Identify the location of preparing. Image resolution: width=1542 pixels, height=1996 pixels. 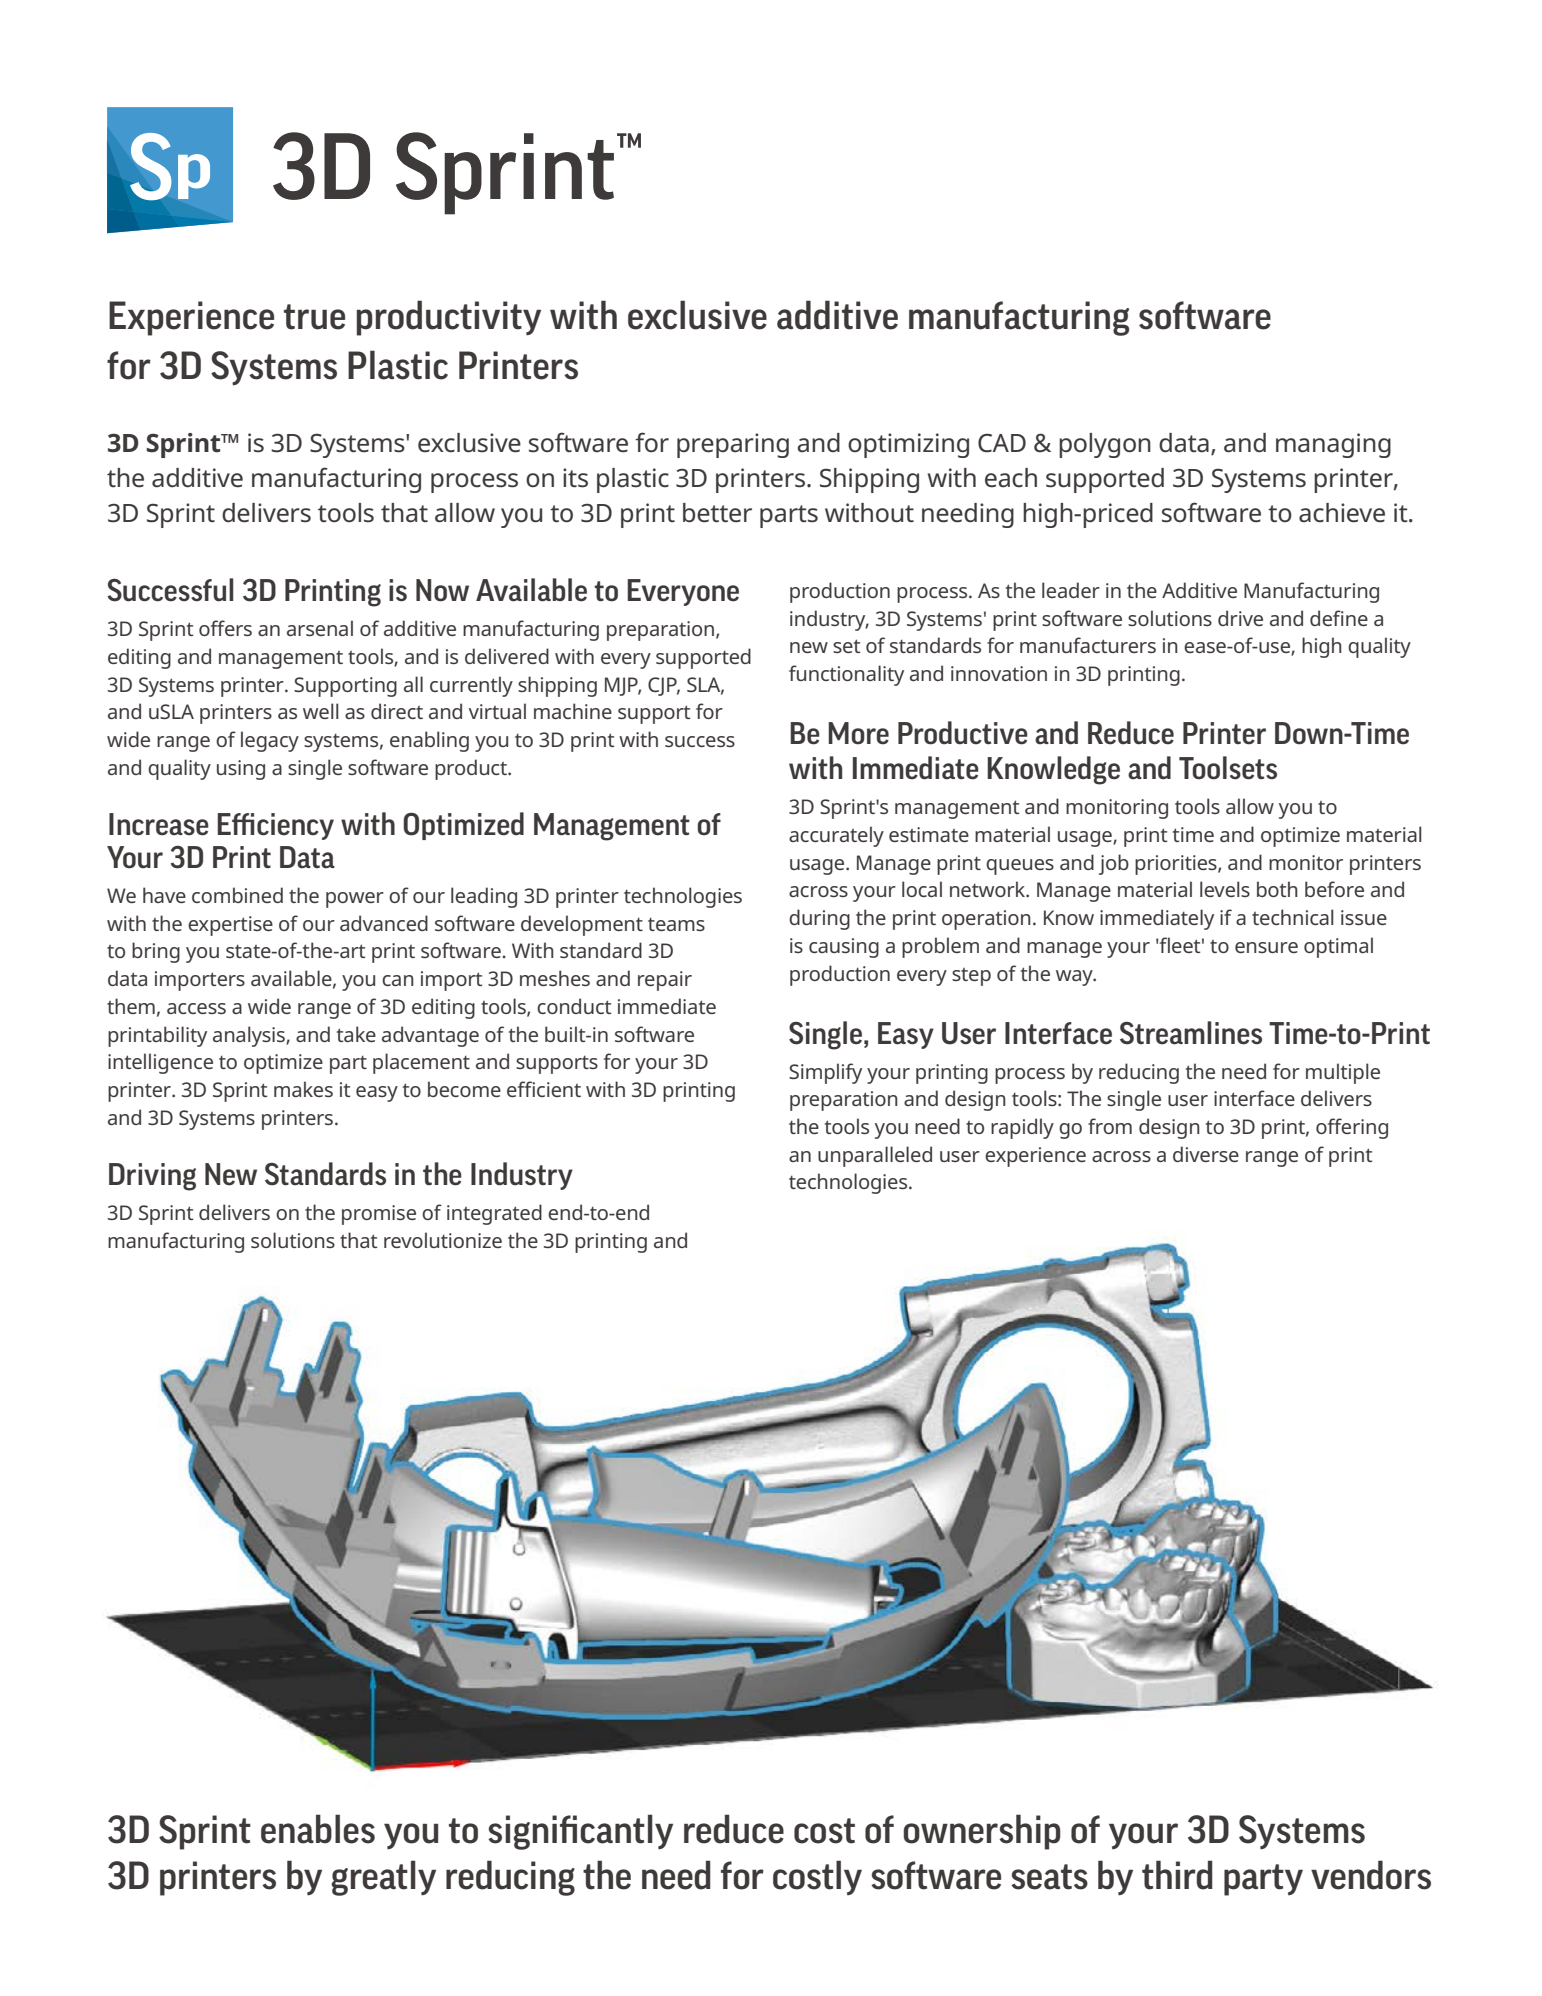
(733, 445).
